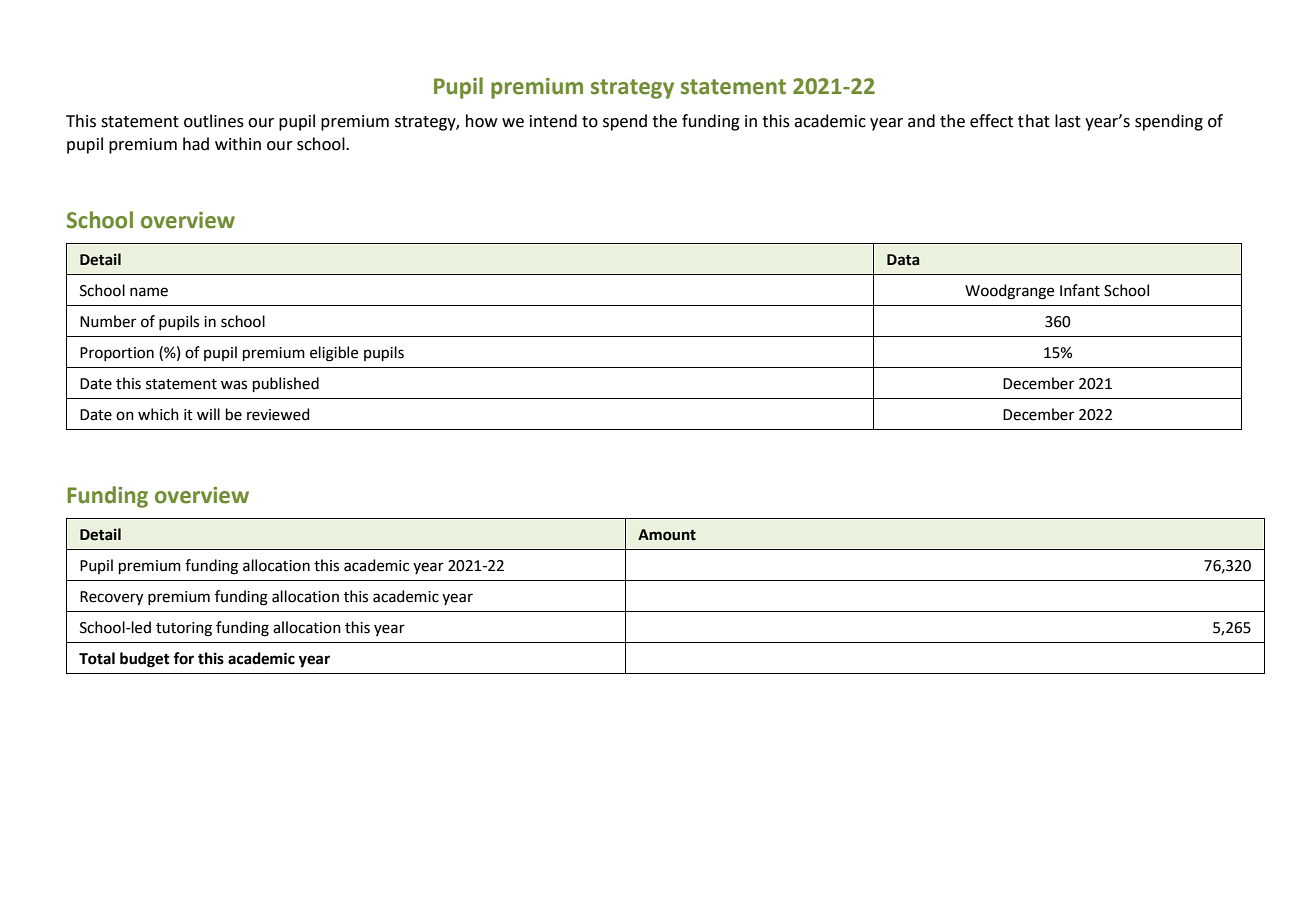  What do you see at coordinates (208, 414) in the document?
I see `will` at bounding box center [208, 414].
